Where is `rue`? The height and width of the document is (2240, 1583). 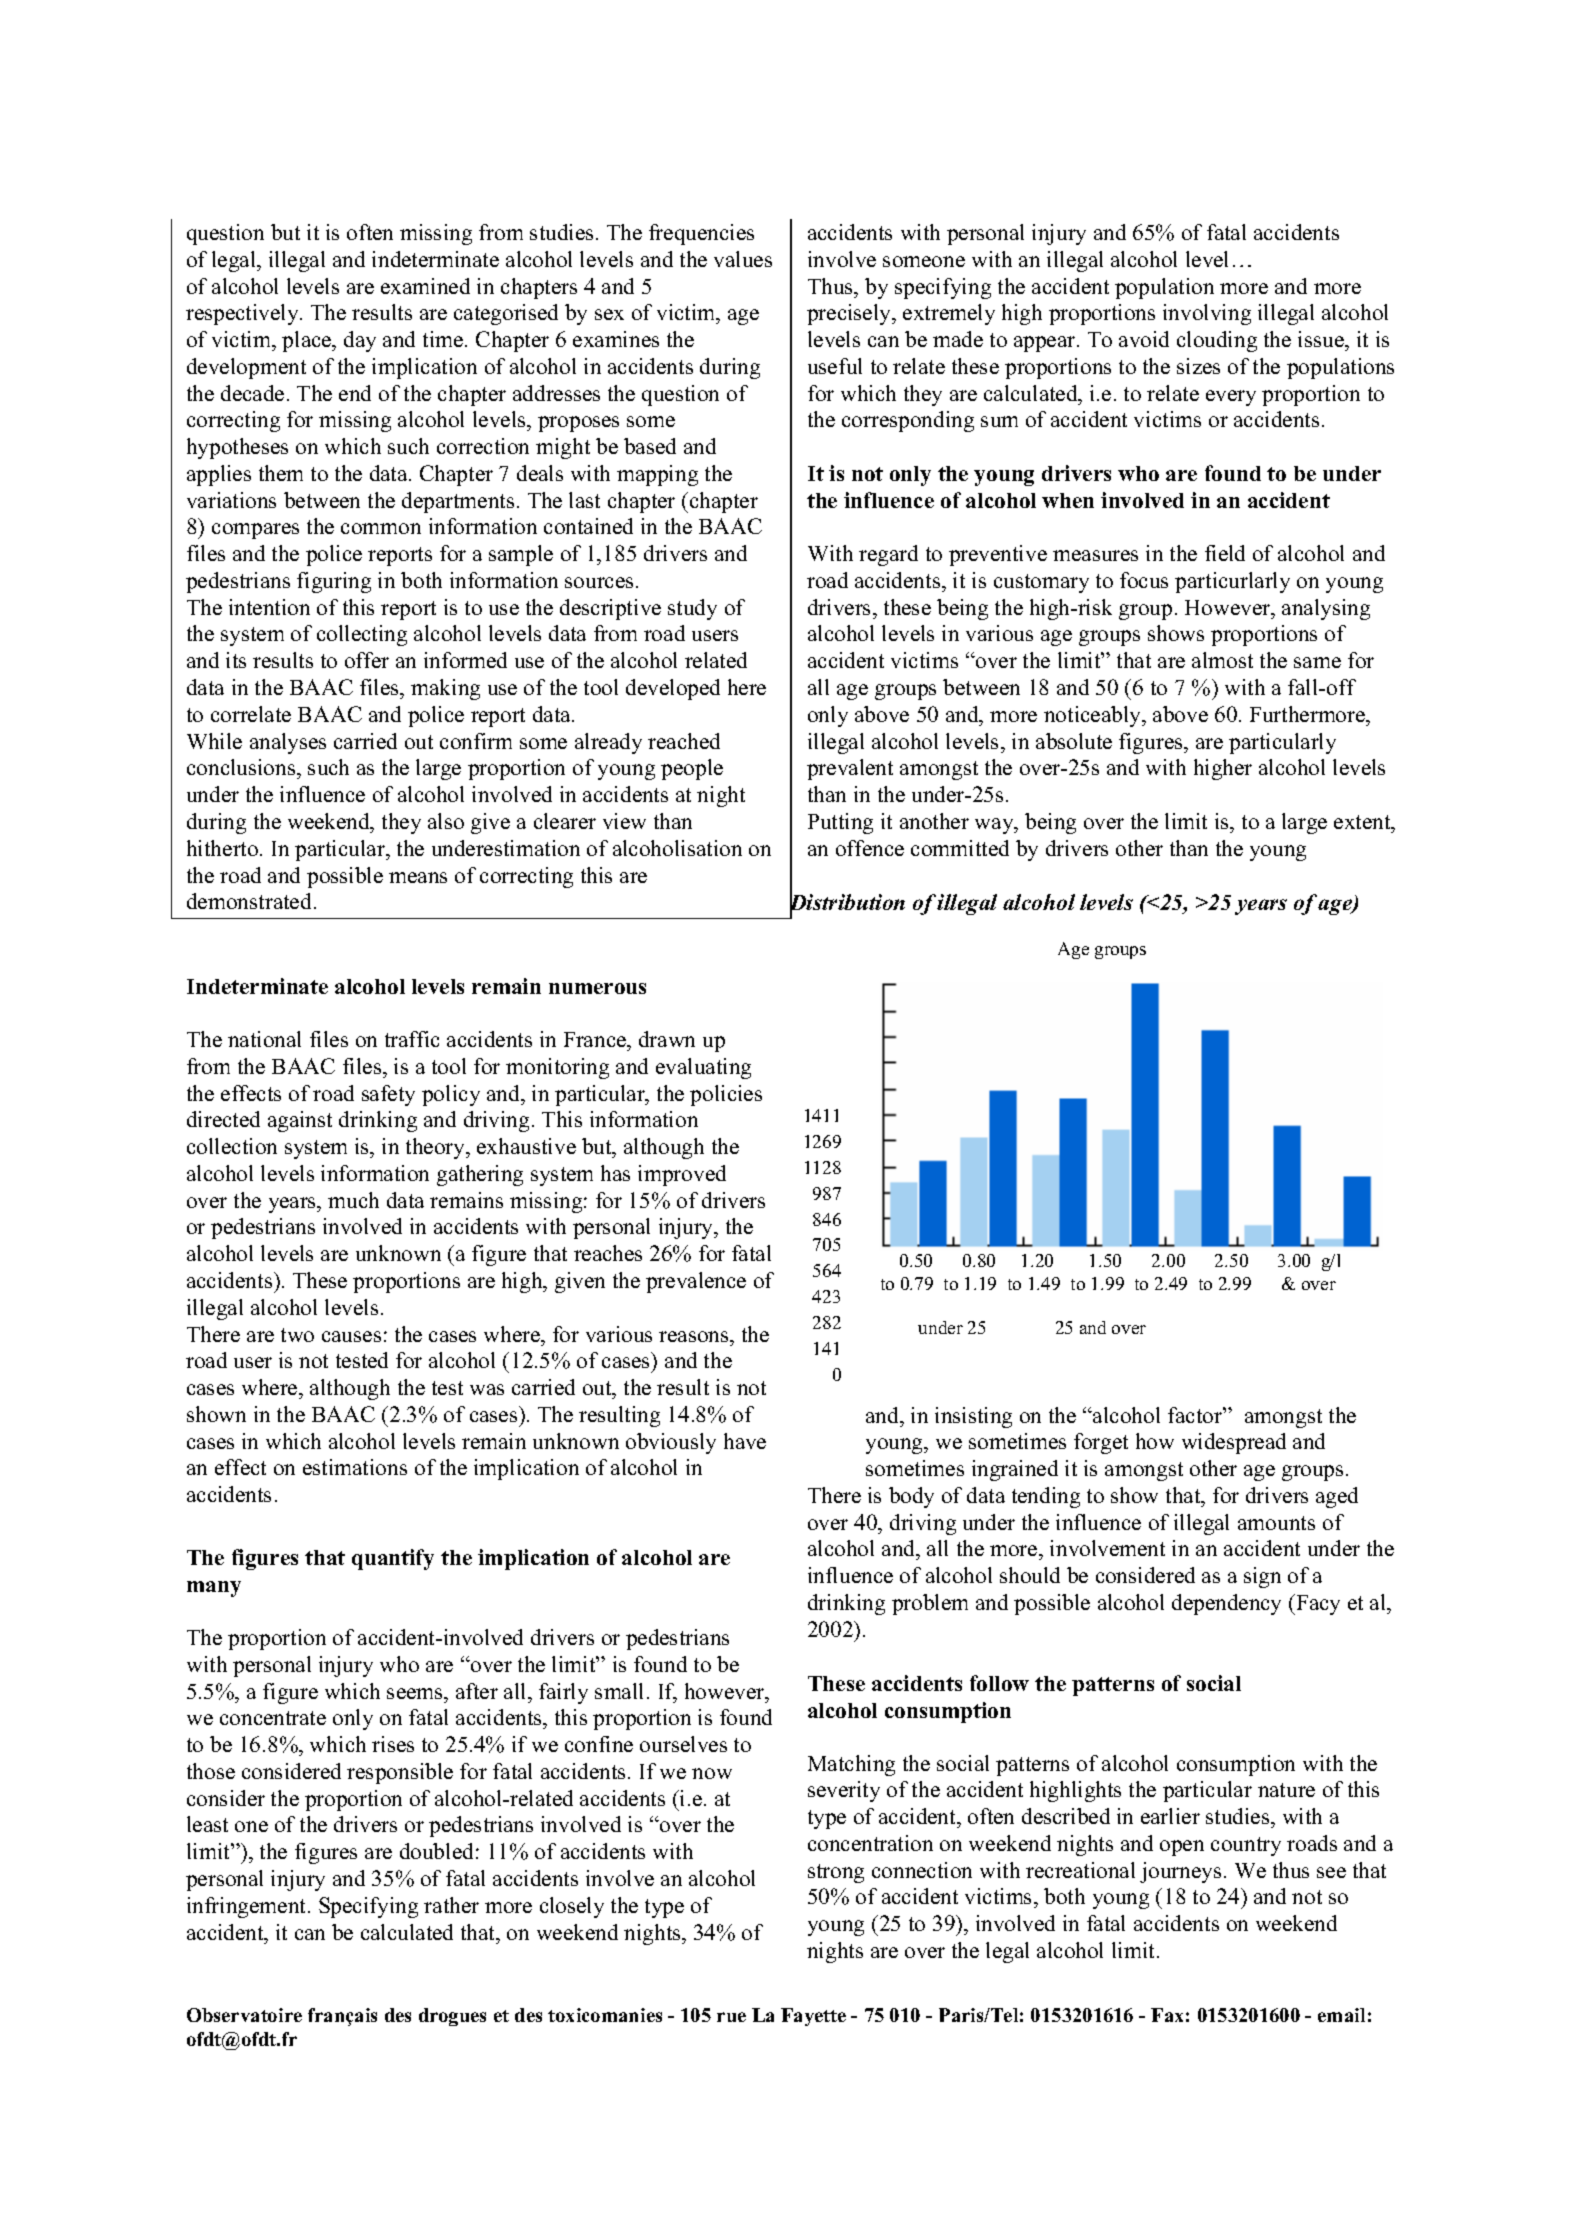
rue is located at coordinates (731, 2017).
